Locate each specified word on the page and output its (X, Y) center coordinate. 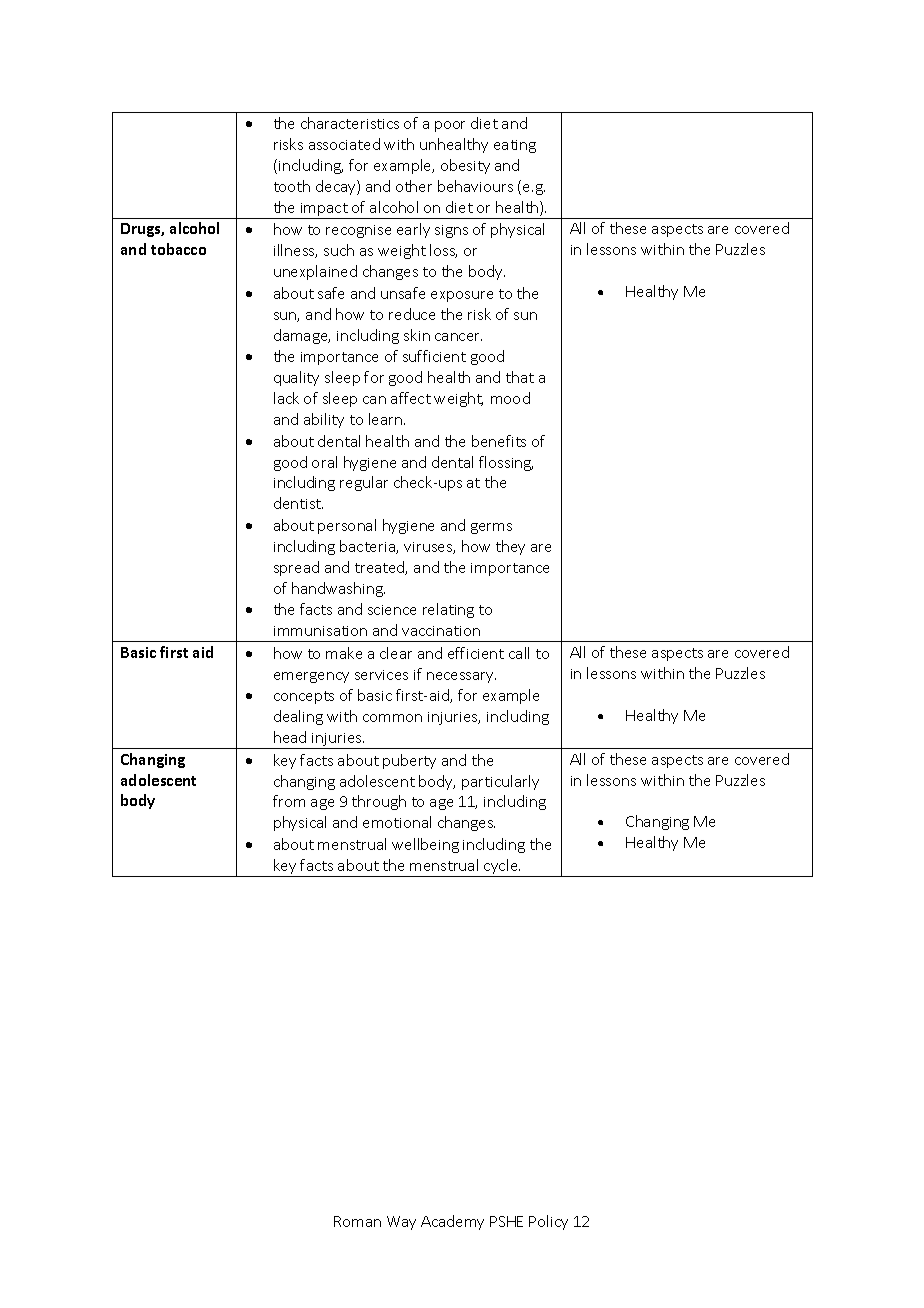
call (519, 653)
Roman (357, 1221)
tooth (292, 186)
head (290, 737)
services (381, 675)
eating (515, 146)
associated (344, 144)
